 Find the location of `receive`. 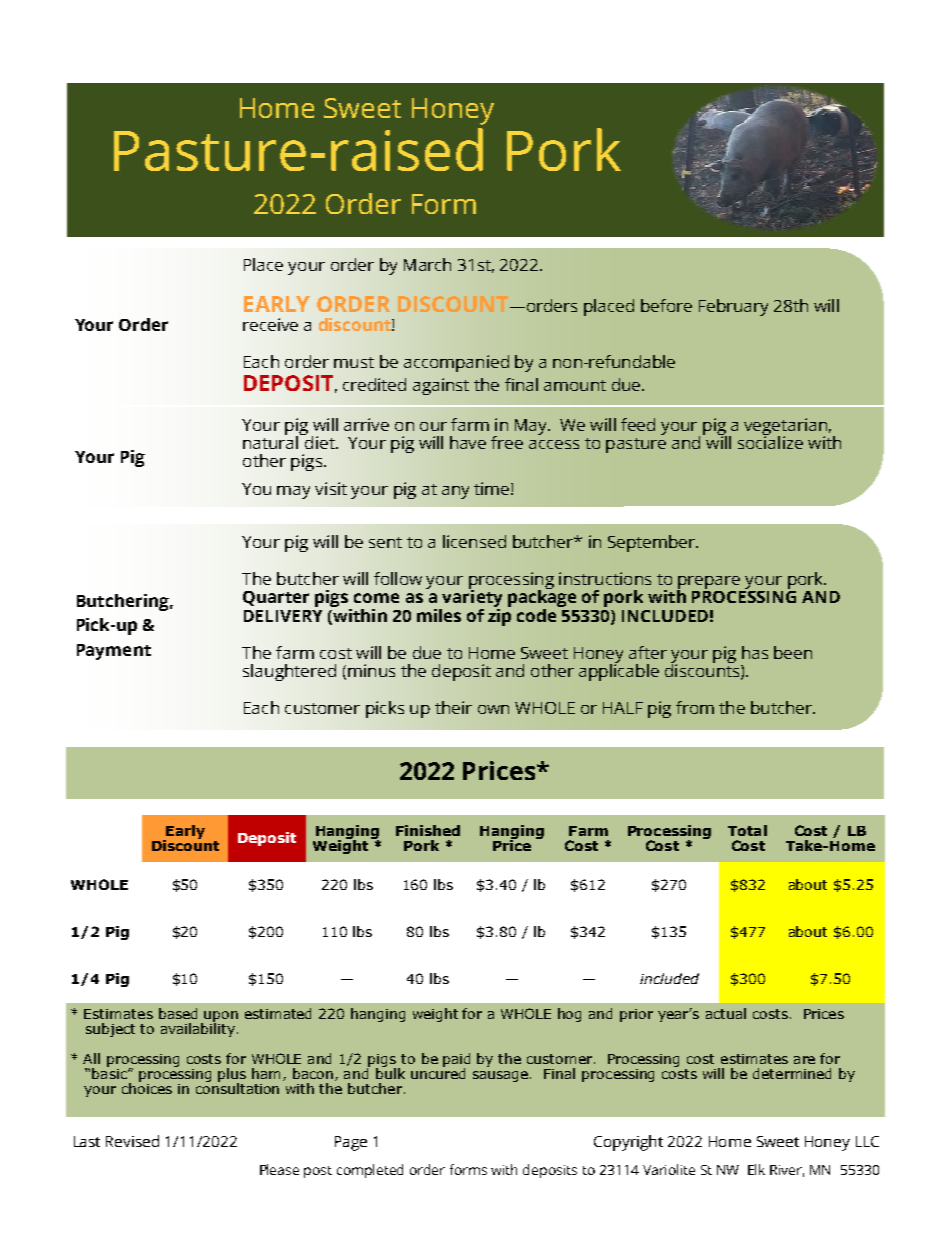

receive is located at coordinates (270, 324).
